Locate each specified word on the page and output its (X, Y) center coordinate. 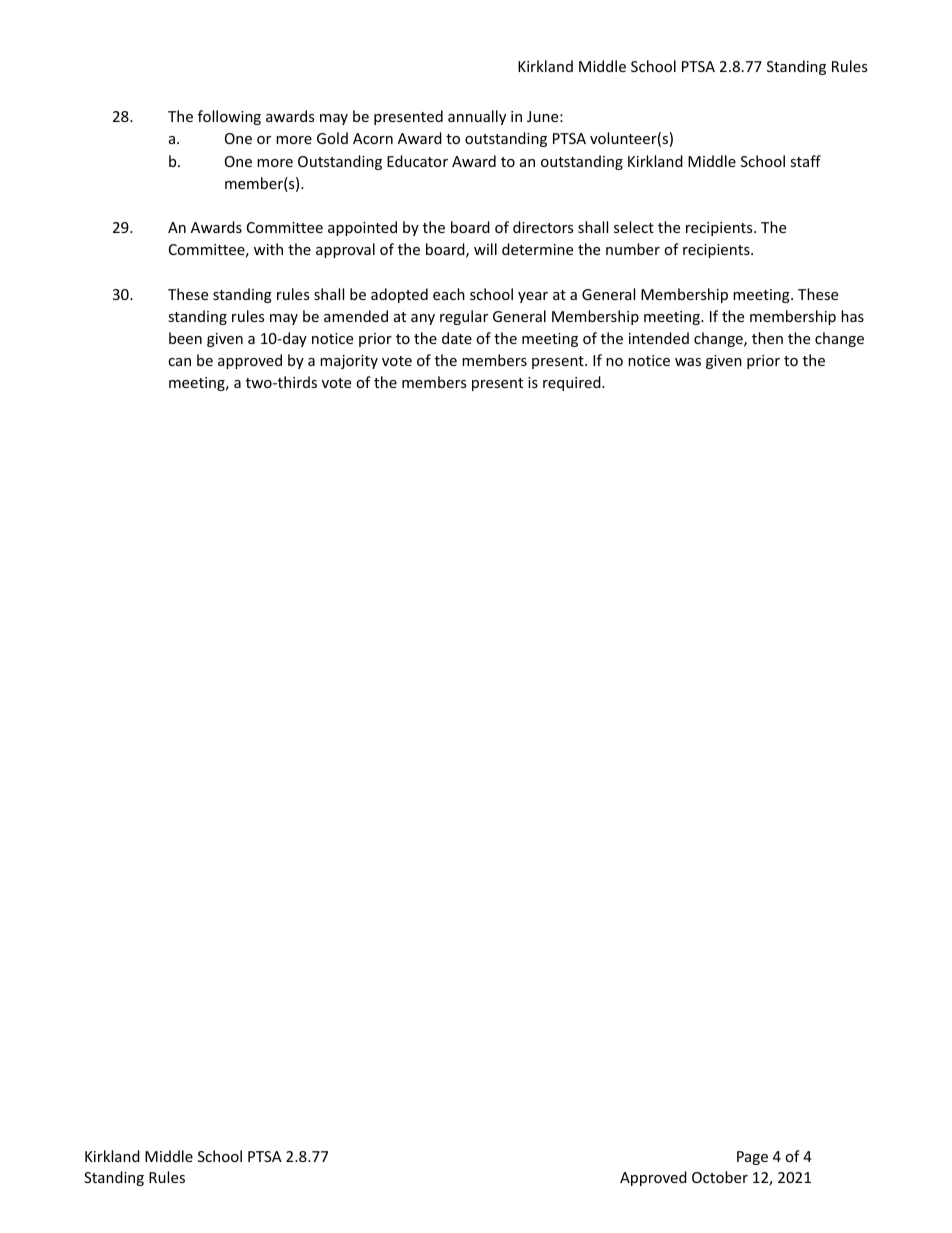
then (767, 338)
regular (464, 317)
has (852, 316)
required (573, 383)
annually (477, 117)
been (185, 338)
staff (805, 161)
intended (659, 338)
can (179, 362)
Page (752, 1158)
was (688, 362)
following (229, 117)
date (457, 338)
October (720, 1177)
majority (349, 362)
